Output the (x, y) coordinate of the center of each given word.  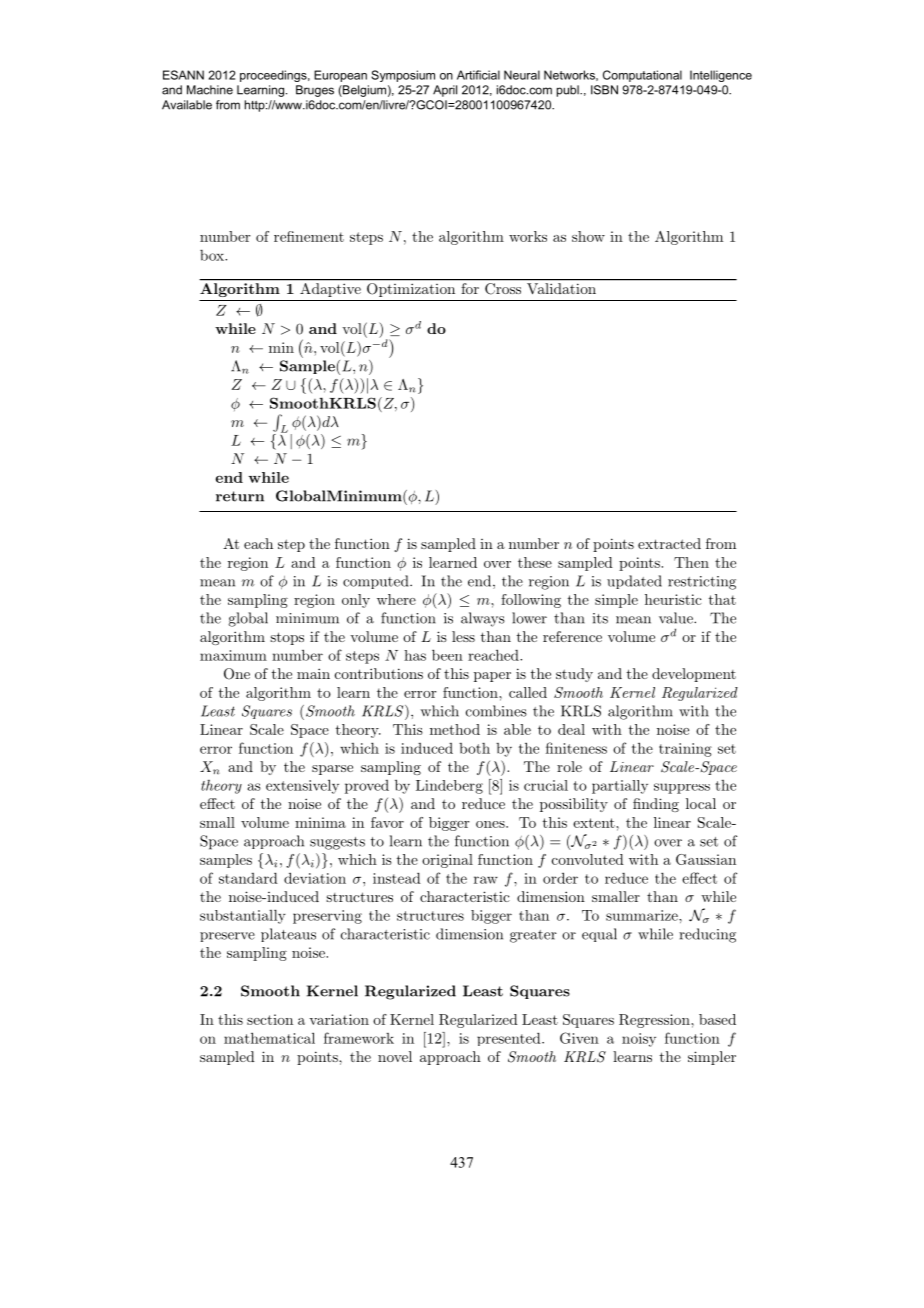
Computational (642, 76)
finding (656, 805)
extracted (669, 543)
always (483, 619)
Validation (561, 288)
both (474, 748)
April (445, 91)
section (270, 1019)
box (213, 255)
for (470, 288)
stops (287, 638)
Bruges (315, 91)
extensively (302, 786)
